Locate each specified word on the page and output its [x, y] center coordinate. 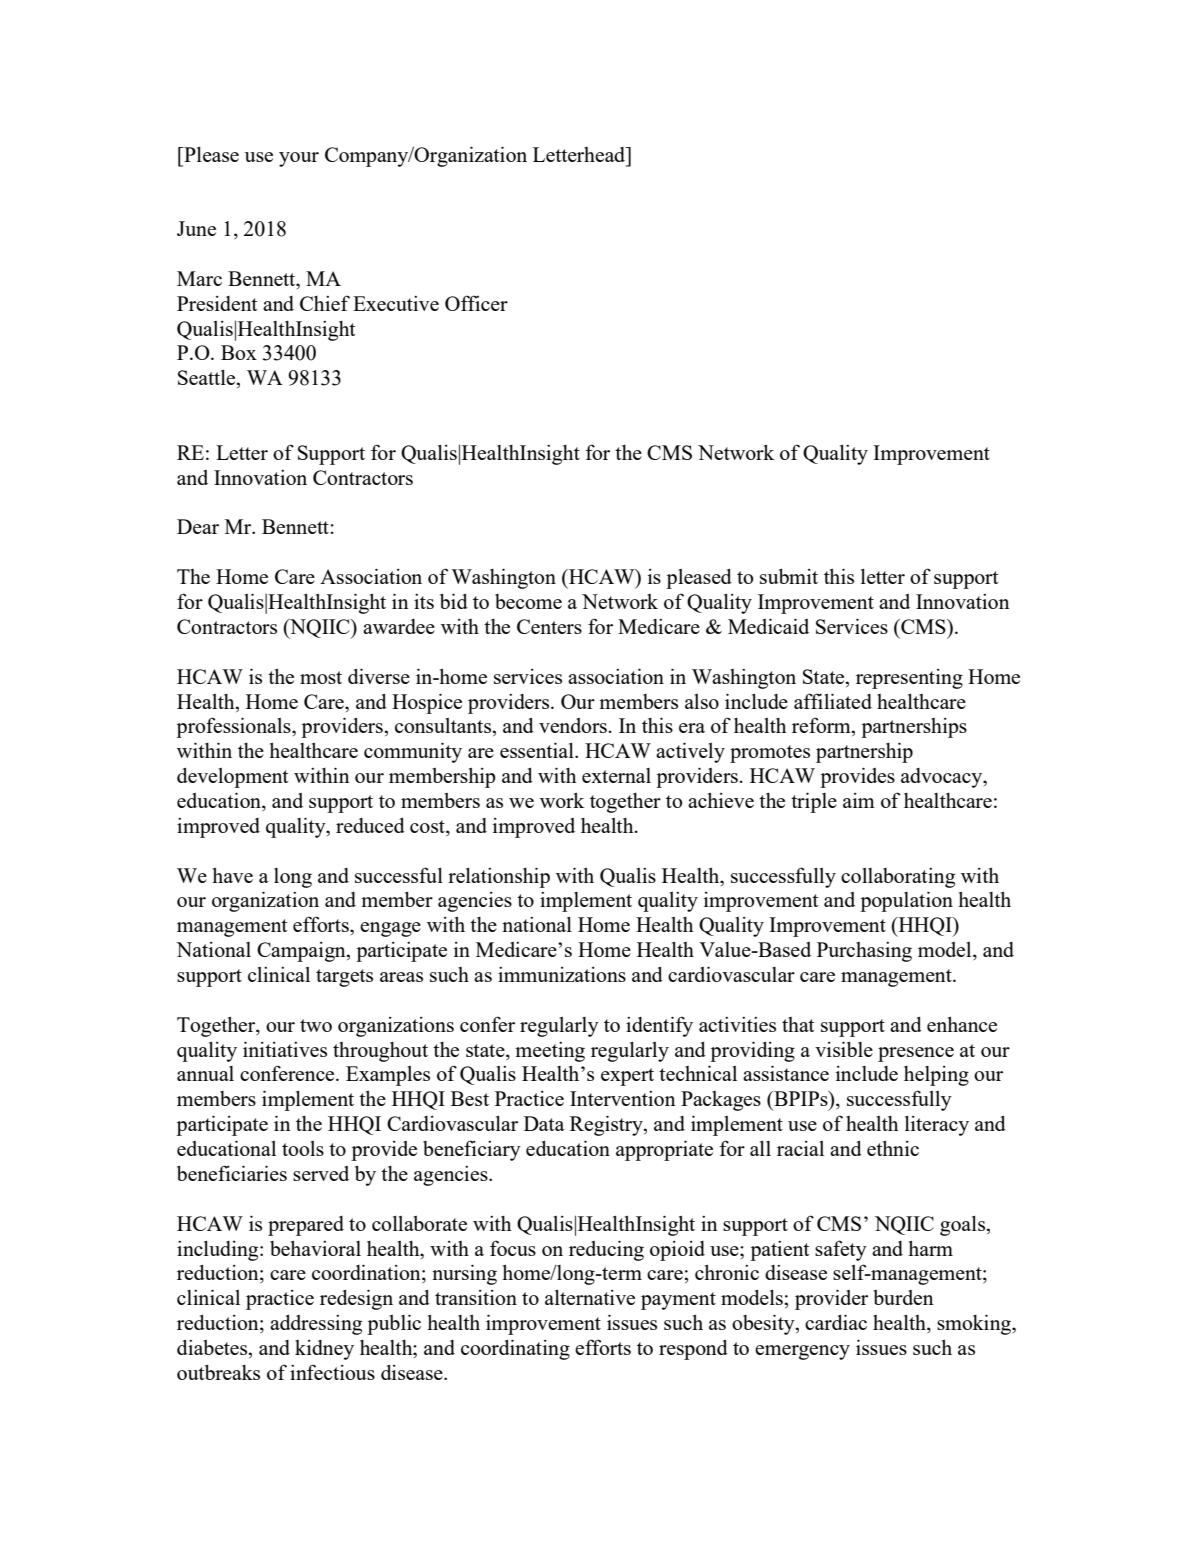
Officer [476, 303]
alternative [590, 1297]
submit [789, 576]
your [299, 159]
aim [859, 800]
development [232, 778]
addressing [316, 1325]
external [616, 775]
